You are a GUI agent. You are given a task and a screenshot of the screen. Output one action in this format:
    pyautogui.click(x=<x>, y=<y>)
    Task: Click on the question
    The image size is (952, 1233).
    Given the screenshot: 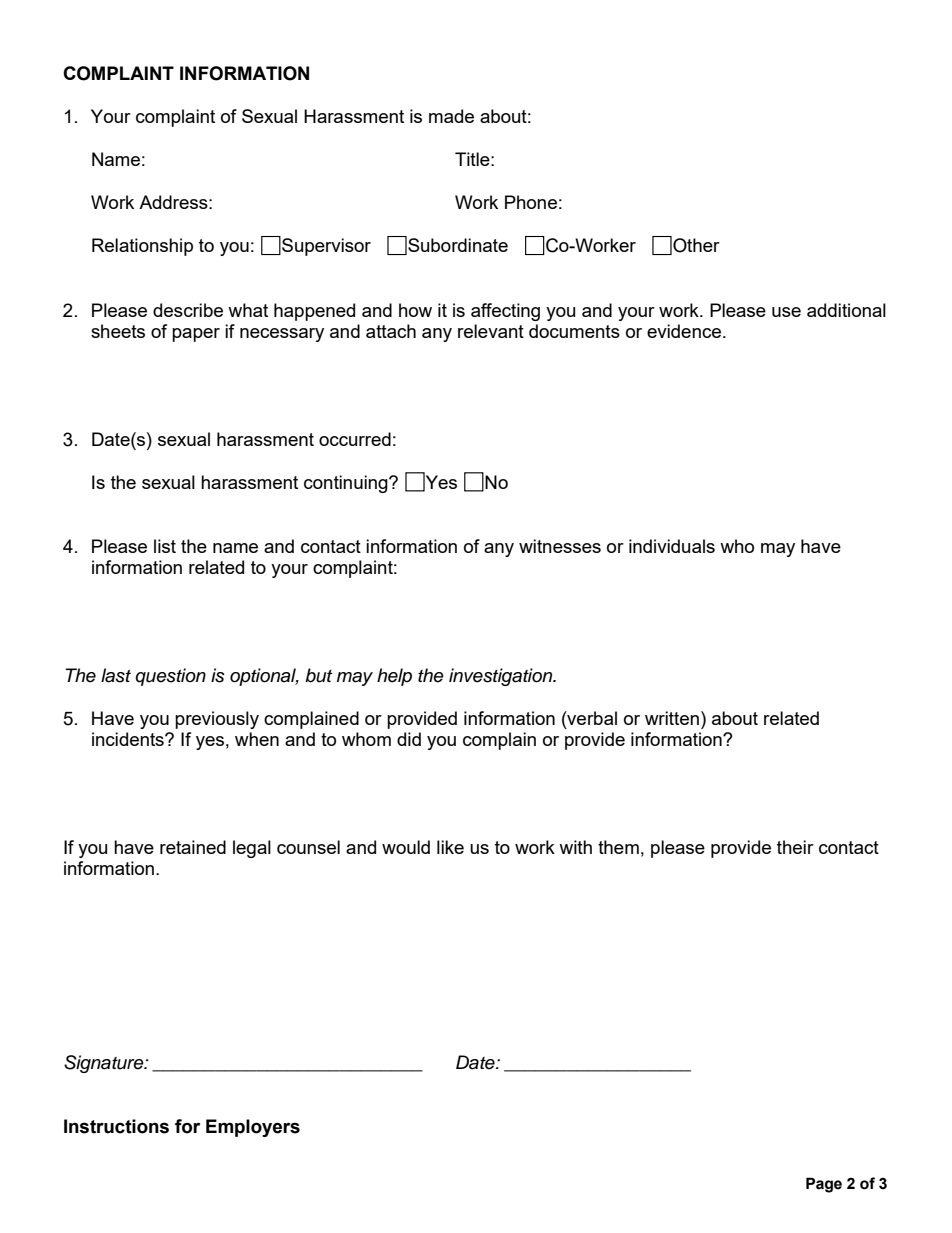 What is the action you would take?
    pyautogui.click(x=170, y=677)
